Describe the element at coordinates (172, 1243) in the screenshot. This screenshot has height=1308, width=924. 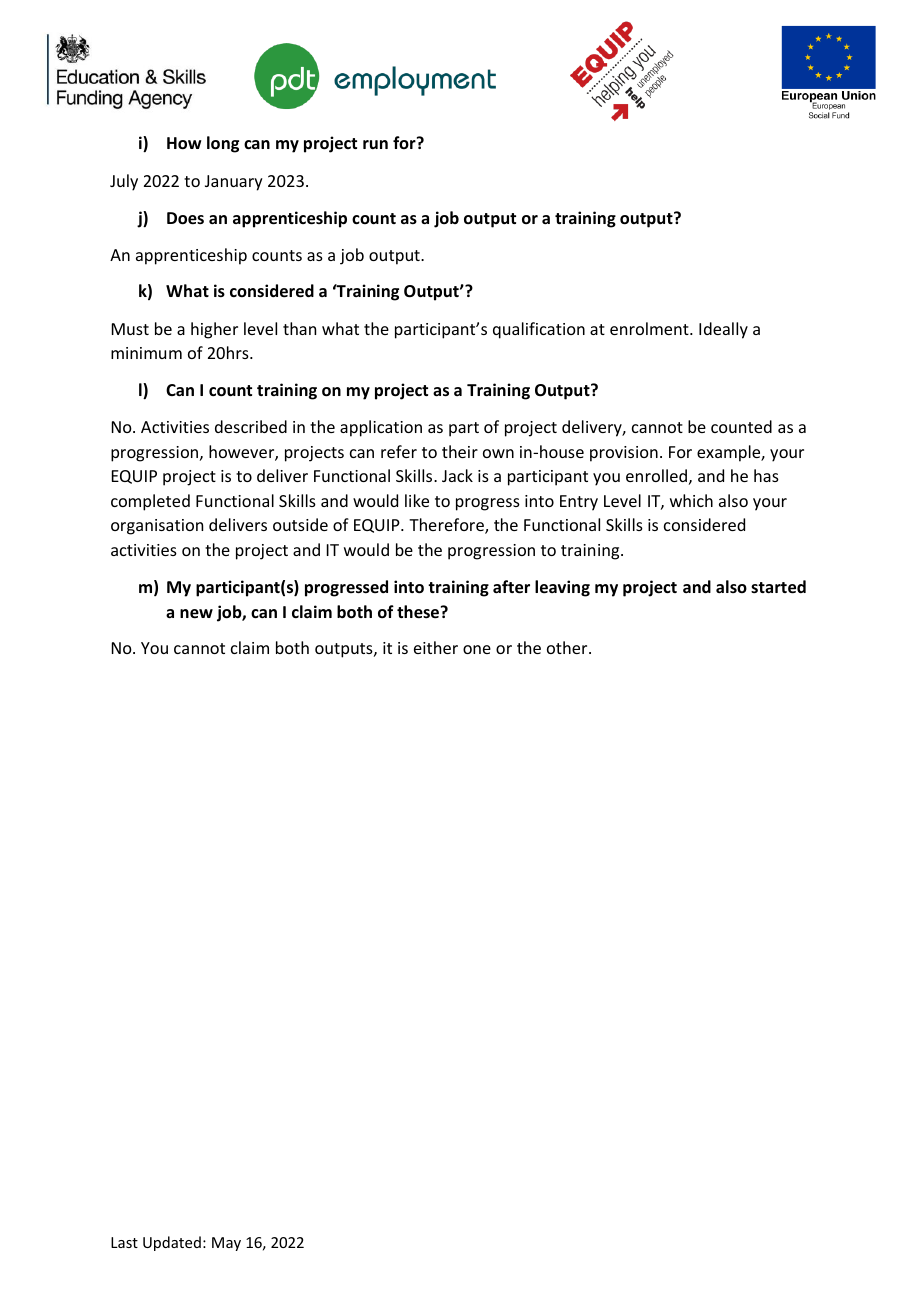
I see `Updated` at that location.
